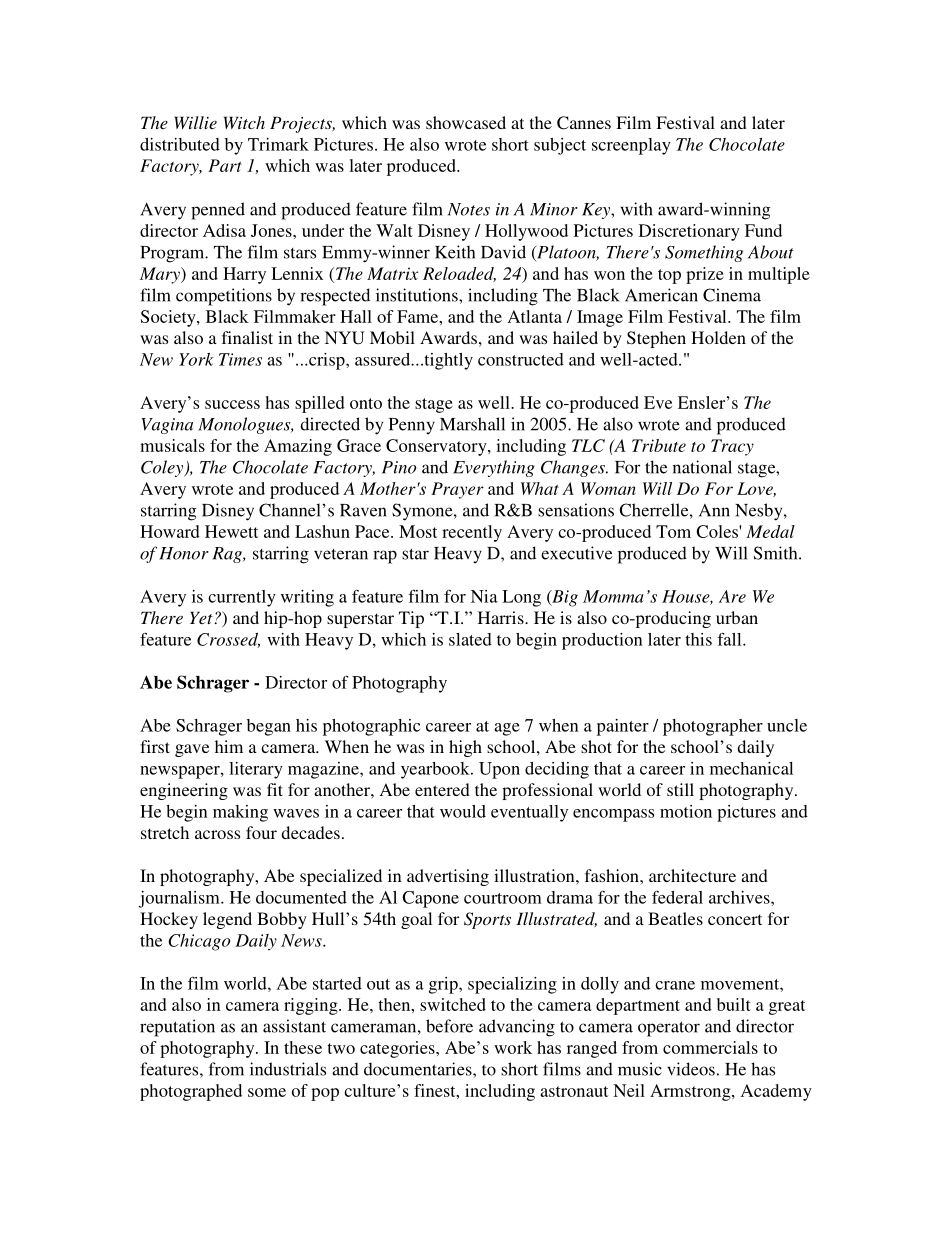  What do you see at coordinates (494, 468) in the screenshot?
I see `Everything` at bounding box center [494, 468].
